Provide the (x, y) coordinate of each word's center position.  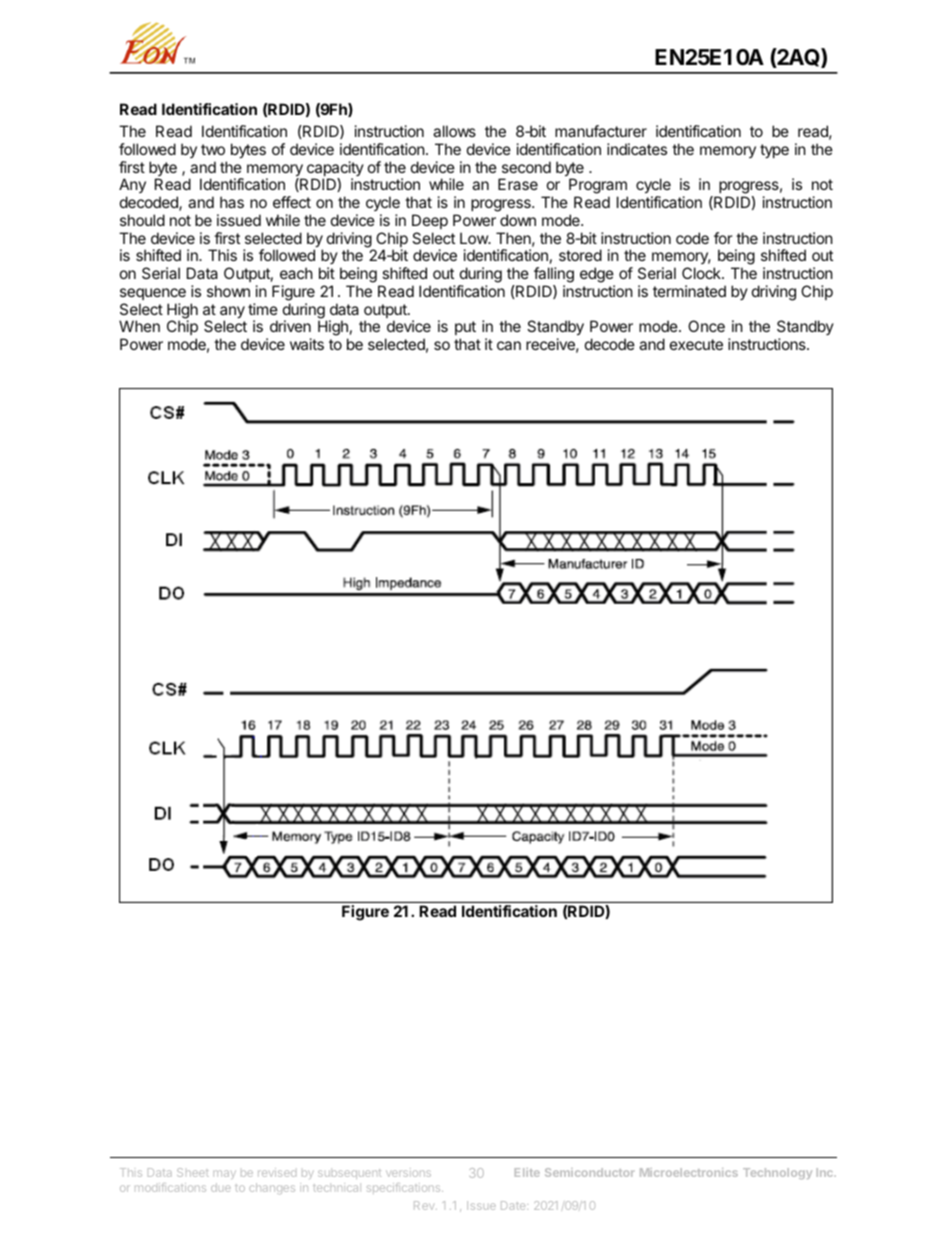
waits (307, 344)
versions (408, 1172)
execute (696, 344)
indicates (637, 149)
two (213, 149)
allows (454, 131)
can (509, 345)
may (224, 1174)
